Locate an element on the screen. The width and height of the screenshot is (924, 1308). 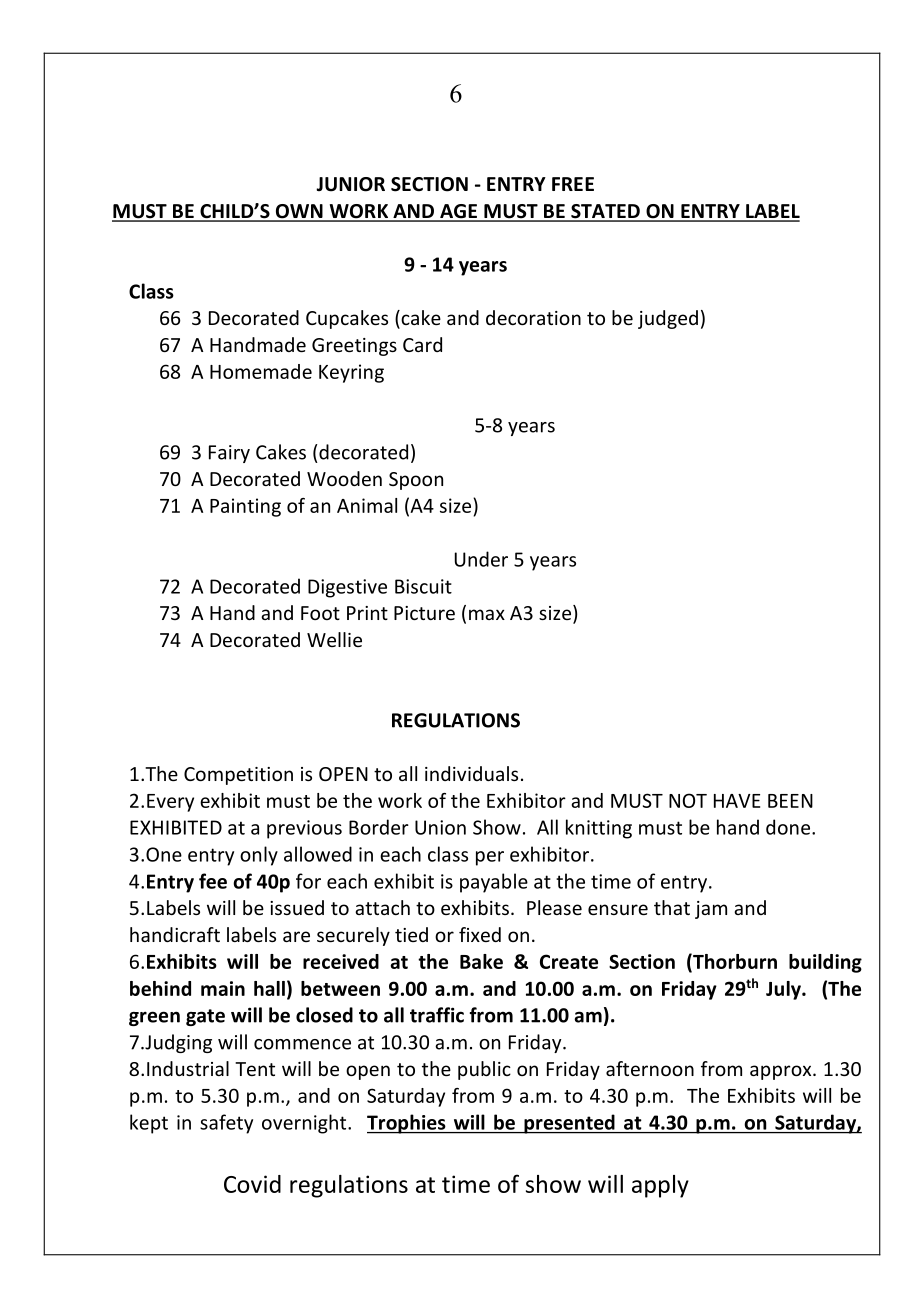
Covid is located at coordinates (252, 1184).
